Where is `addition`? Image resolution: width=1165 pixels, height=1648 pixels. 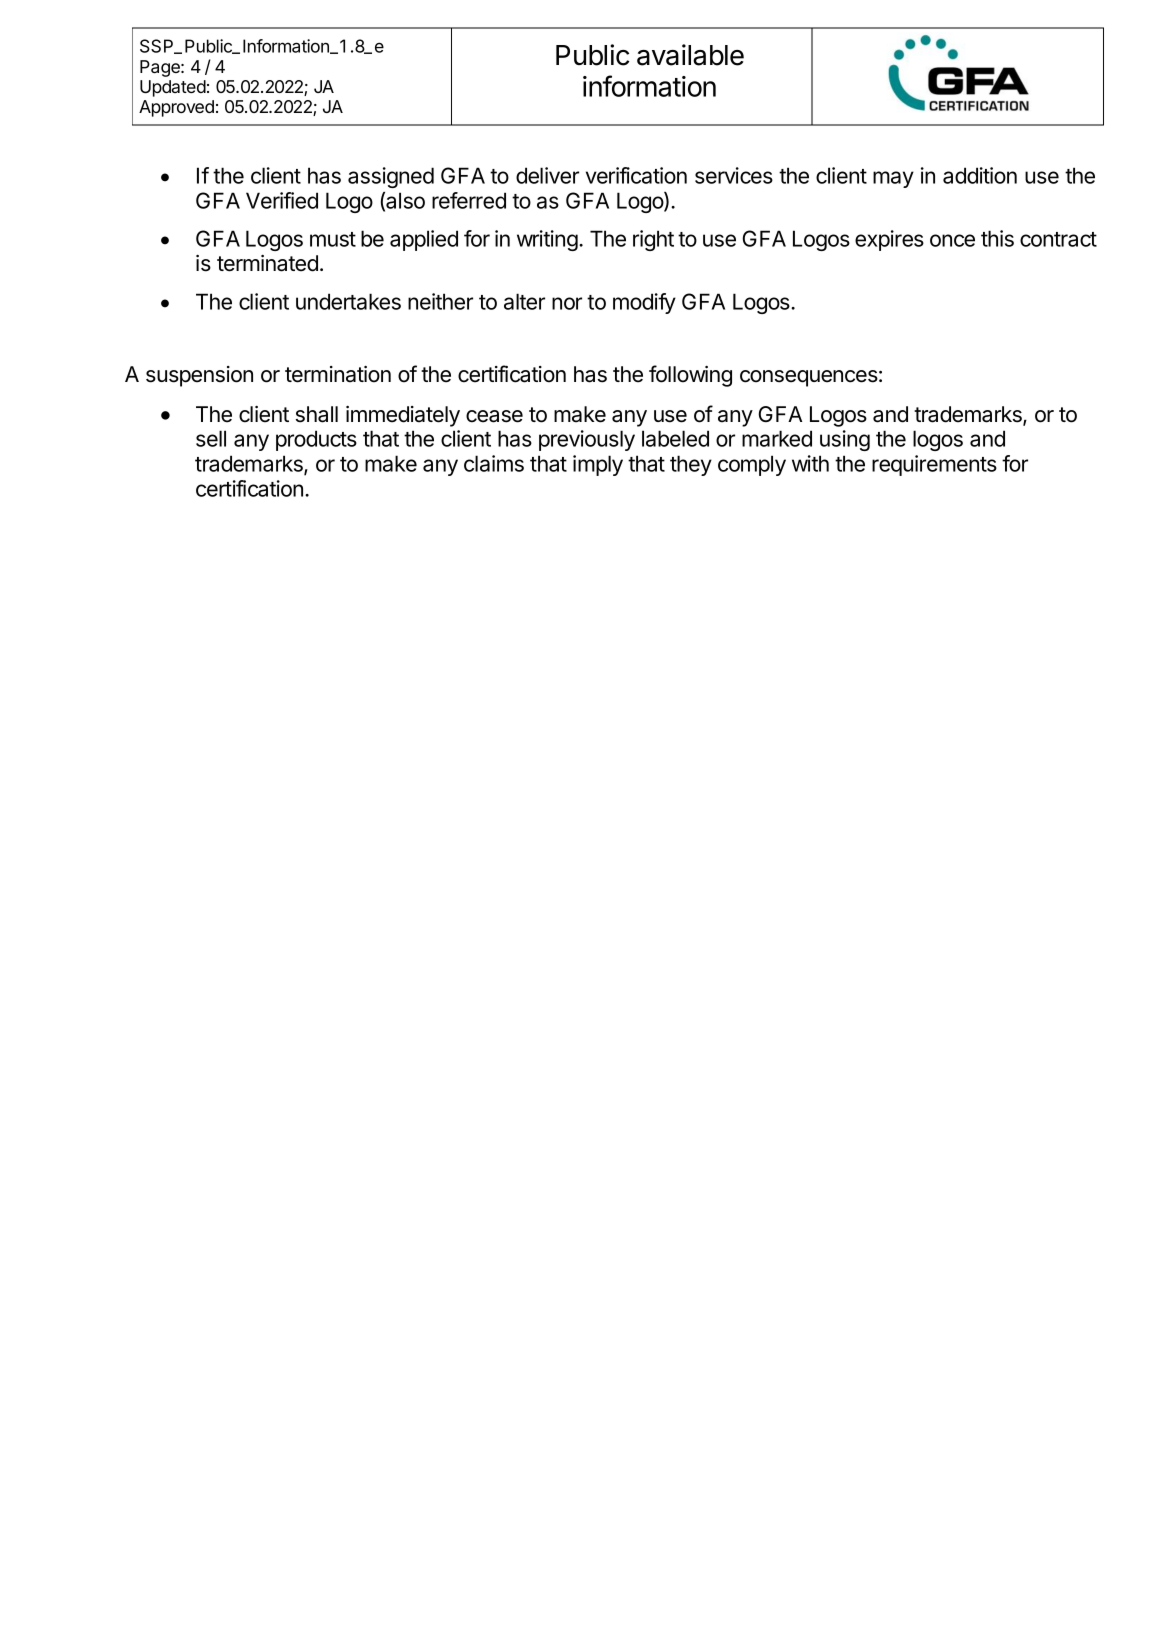 addition is located at coordinates (980, 175).
